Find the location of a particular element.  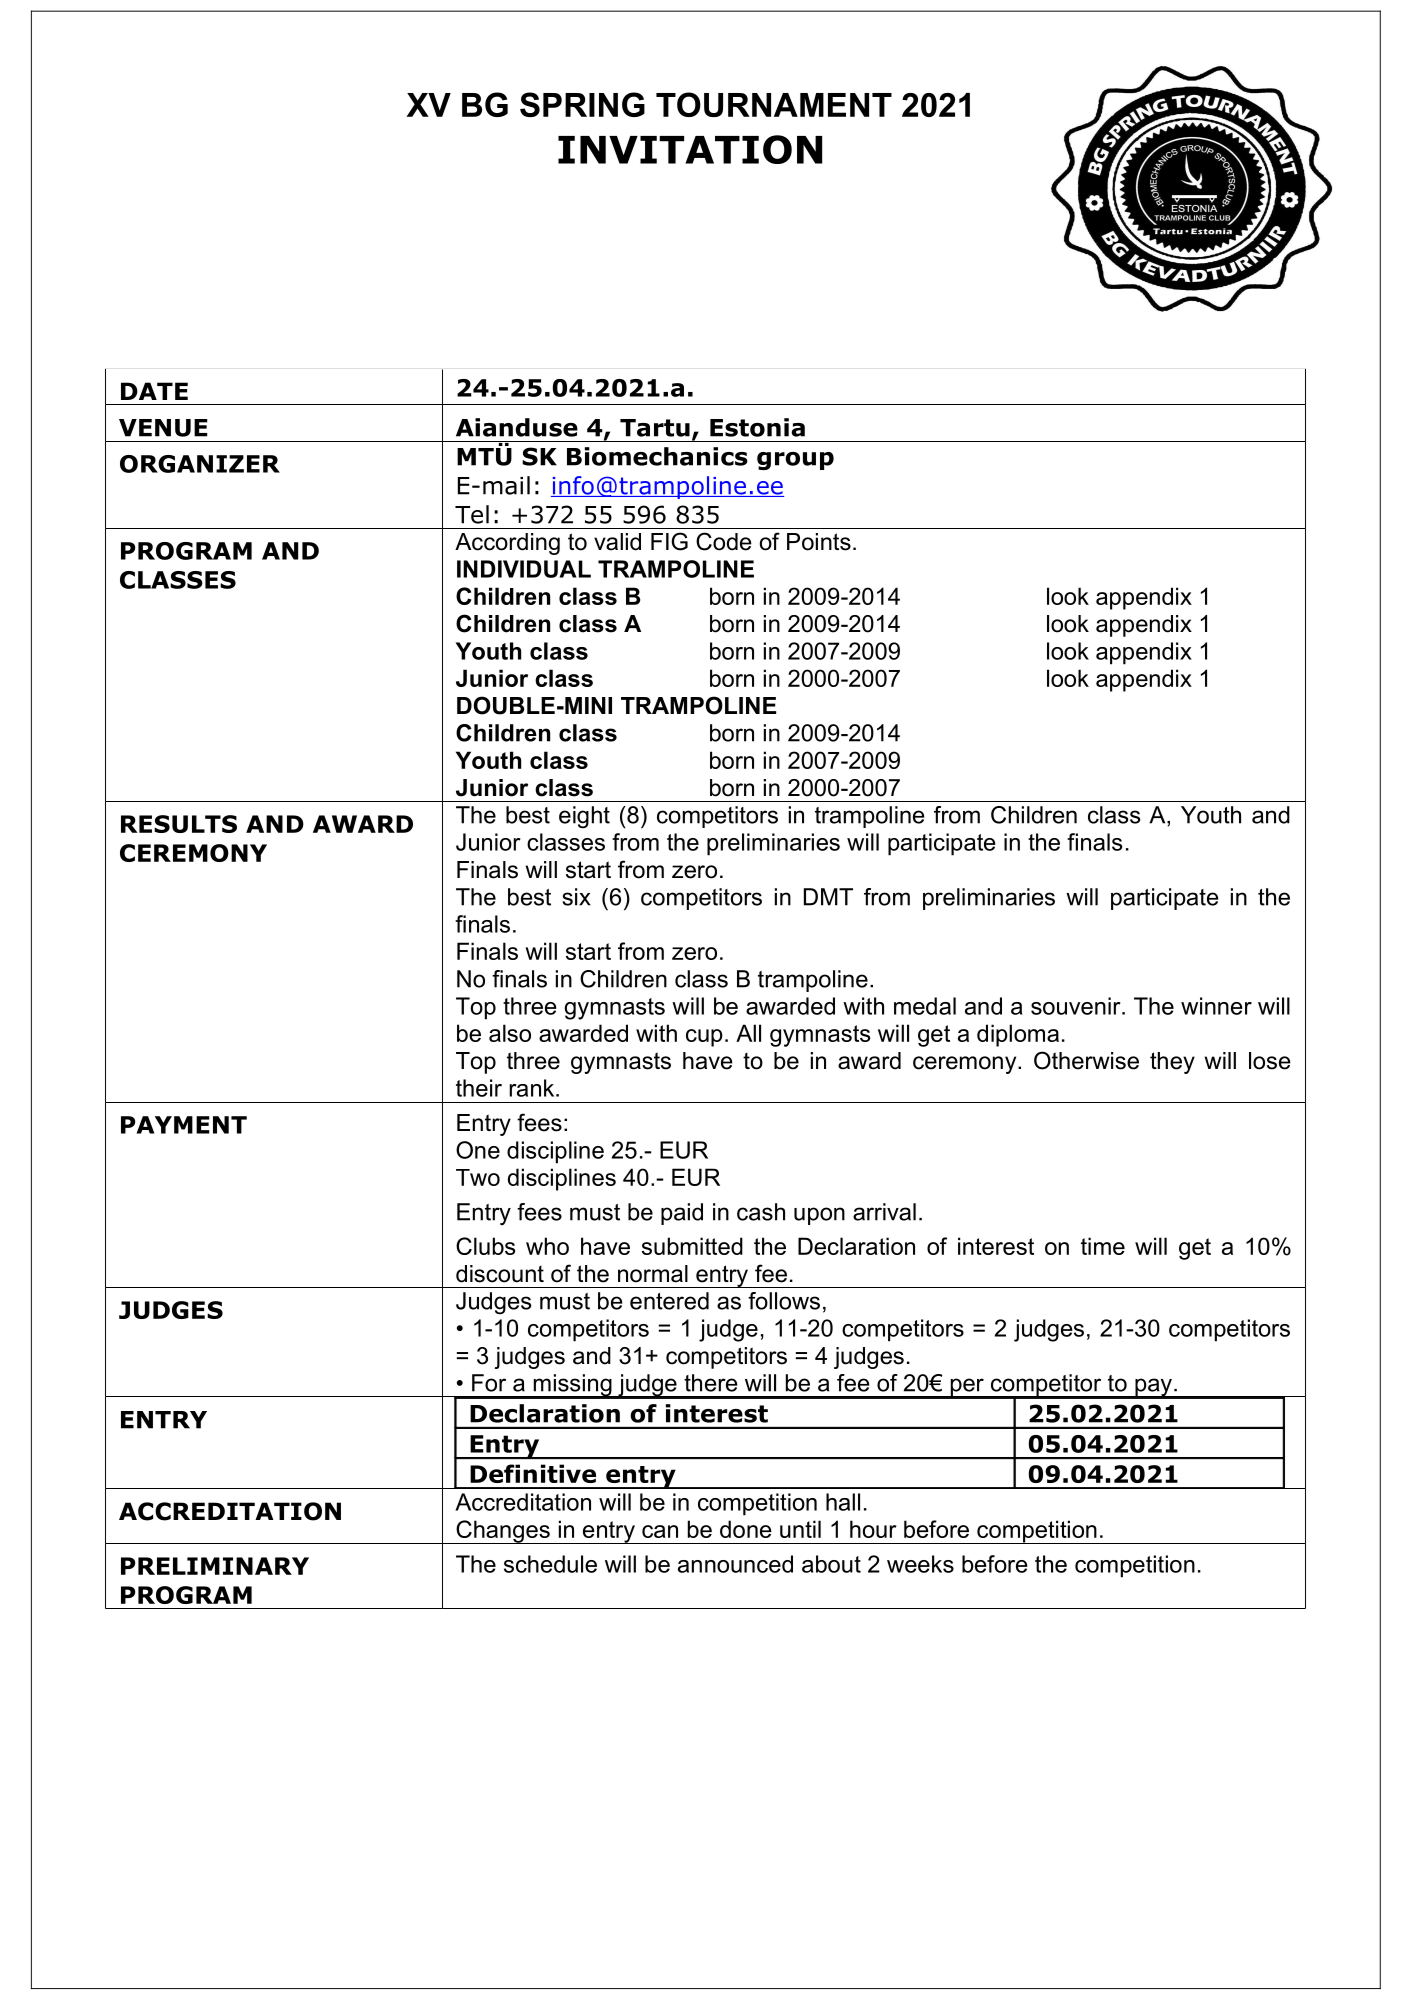

PRELIMINARY is located at coordinates (215, 1566).
